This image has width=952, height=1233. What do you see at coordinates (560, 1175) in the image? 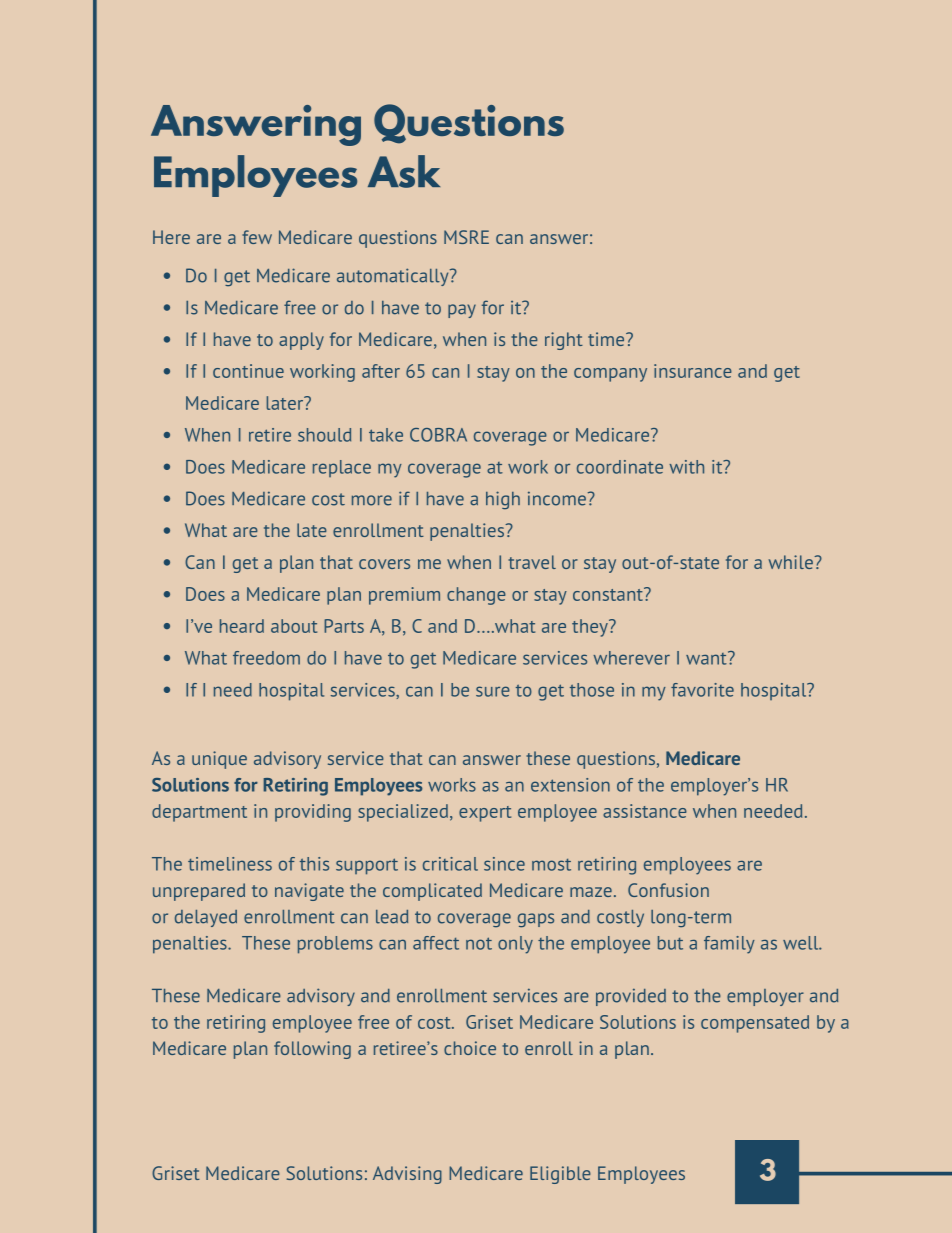
I see `Eligible` at bounding box center [560, 1175].
